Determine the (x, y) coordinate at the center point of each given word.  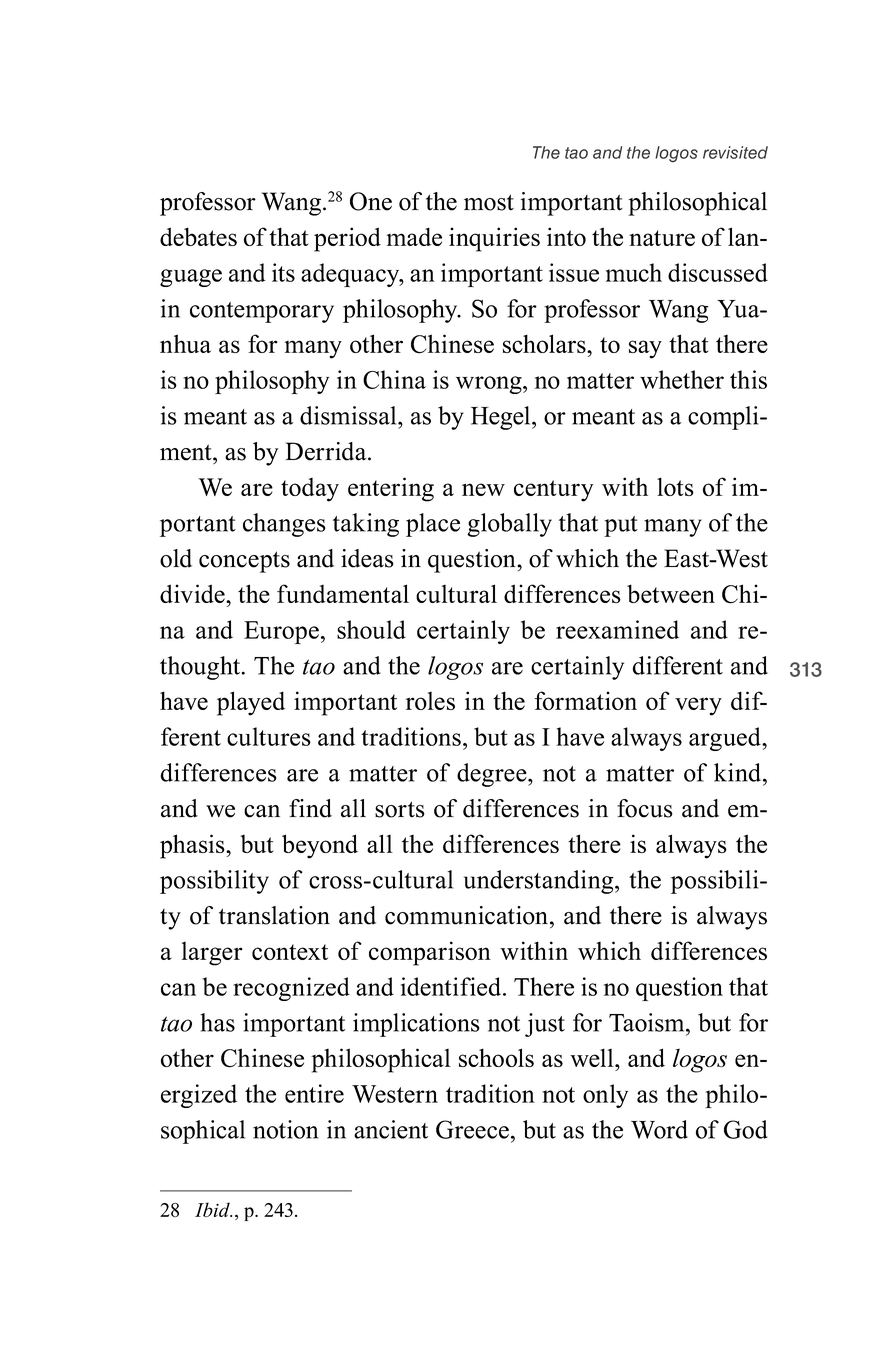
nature (662, 238)
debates (198, 236)
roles (430, 701)
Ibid (213, 1209)
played (251, 703)
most (489, 202)
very (698, 706)
